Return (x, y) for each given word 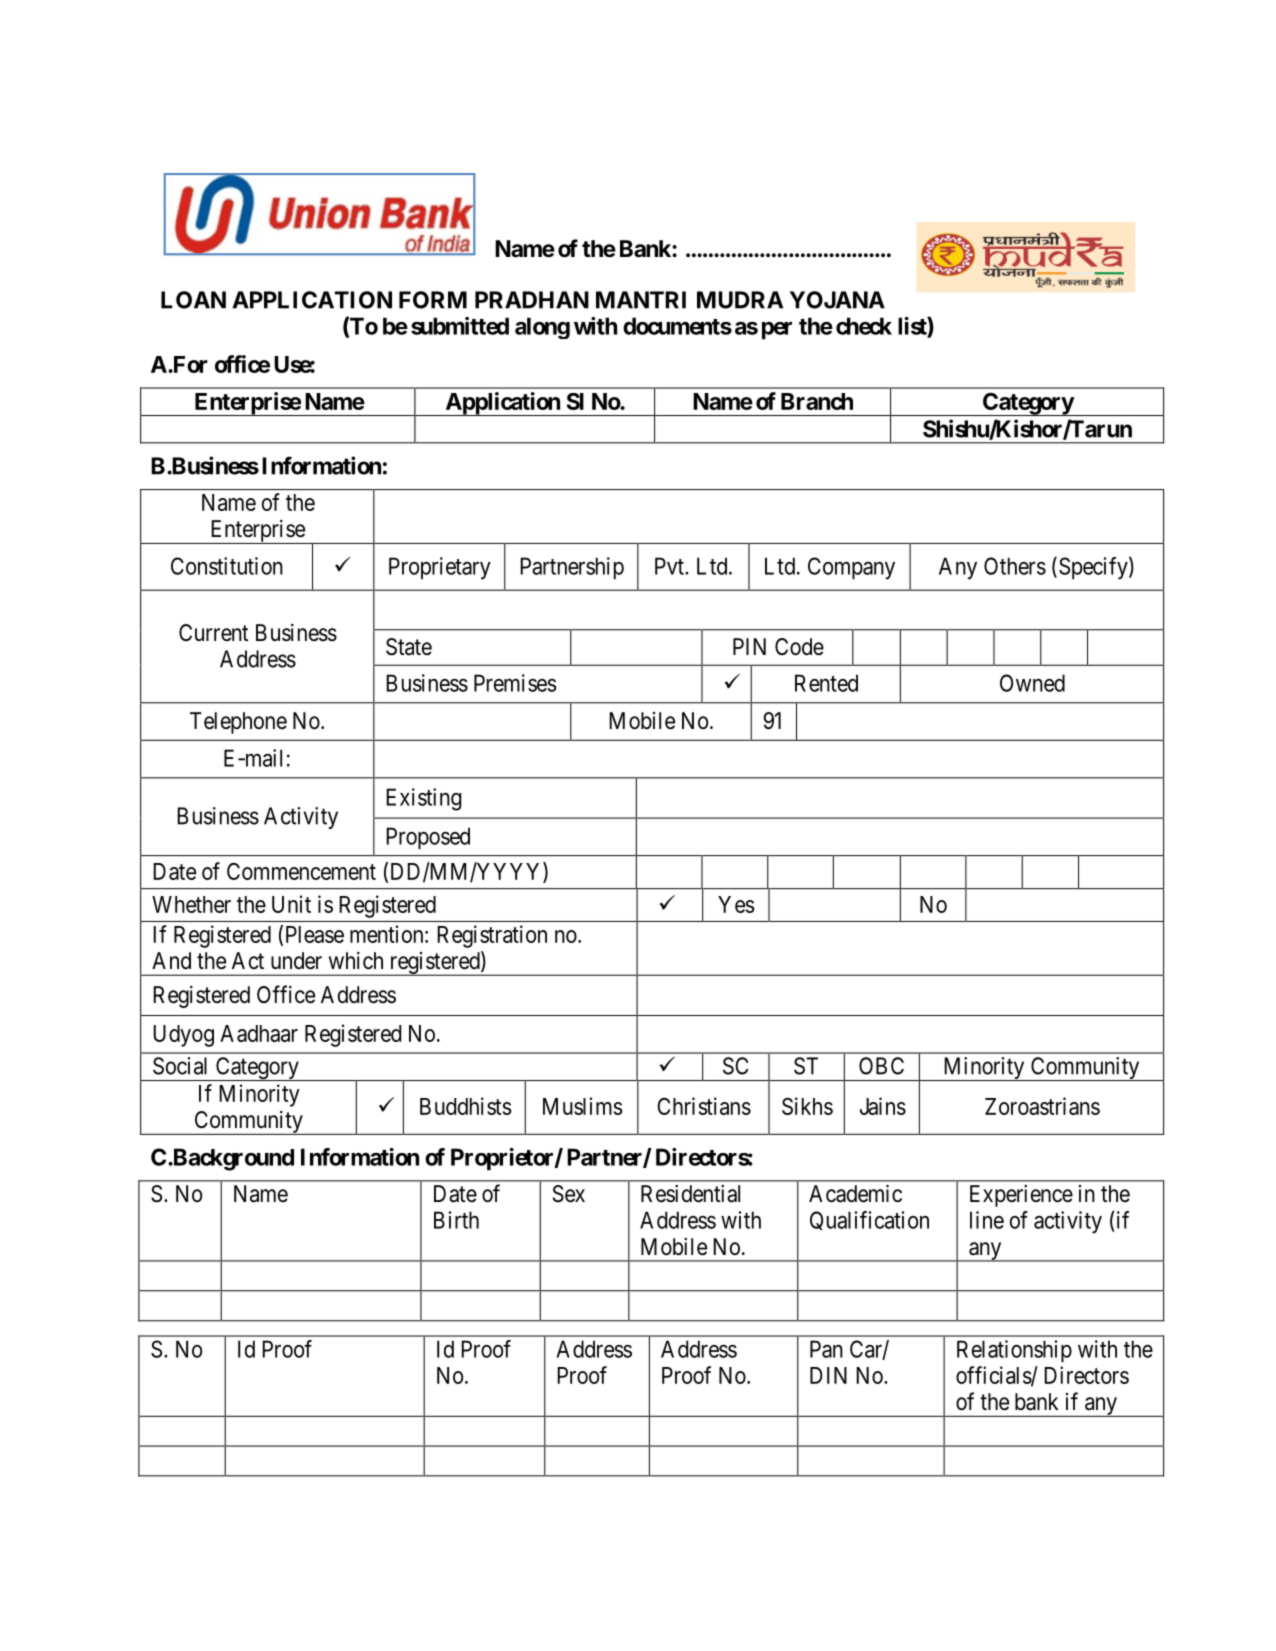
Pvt (671, 566)
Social (180, 1066)
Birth (456, 1220)
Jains (883, 1106)
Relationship (1014, 1351)
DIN (828, 1375)
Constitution (227, 566)
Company (851, 568)
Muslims (583, 1106)
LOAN (193, 300)
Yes (736, 904)
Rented (826, 683)
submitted (460, 326)
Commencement (301, 871)
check (864, 326)
